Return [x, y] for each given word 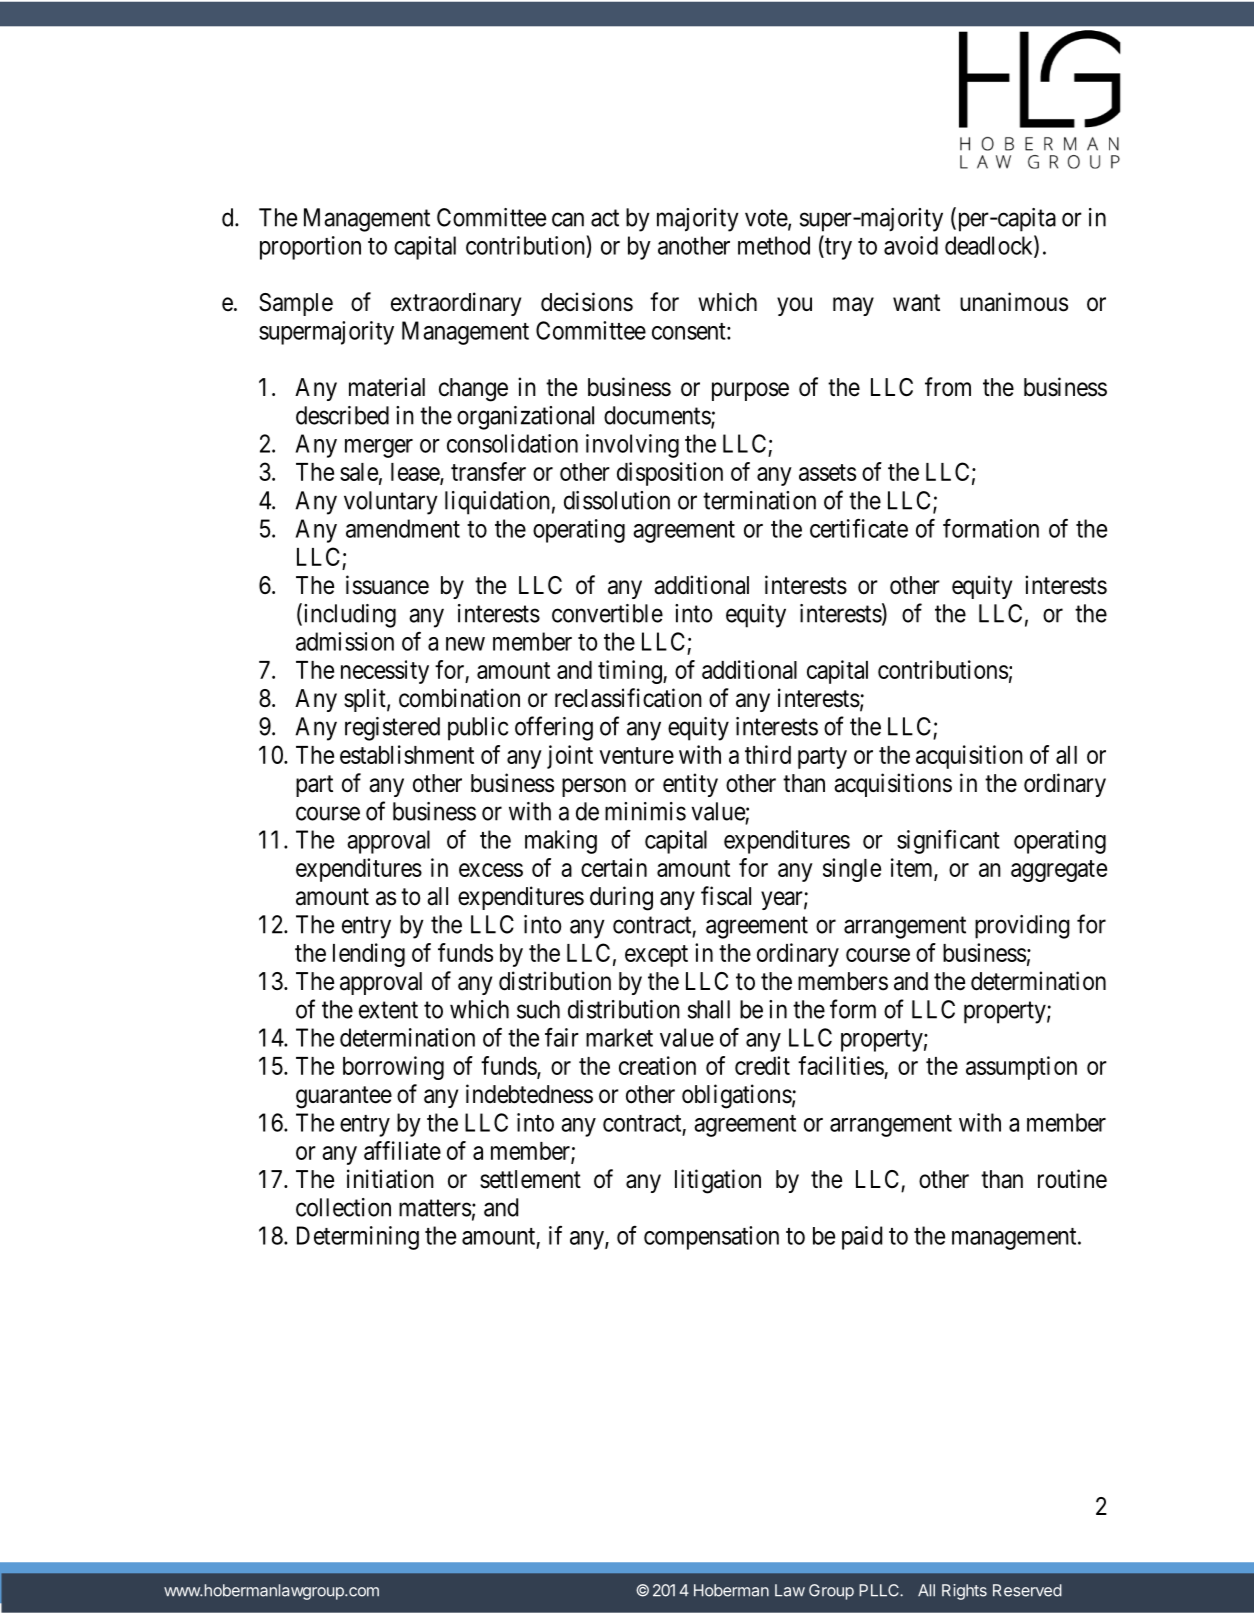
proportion [310, 248]
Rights [964, 1592]
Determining [358, 1238]
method [774, 245]
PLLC [880, 1590]
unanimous [1014, 302]
